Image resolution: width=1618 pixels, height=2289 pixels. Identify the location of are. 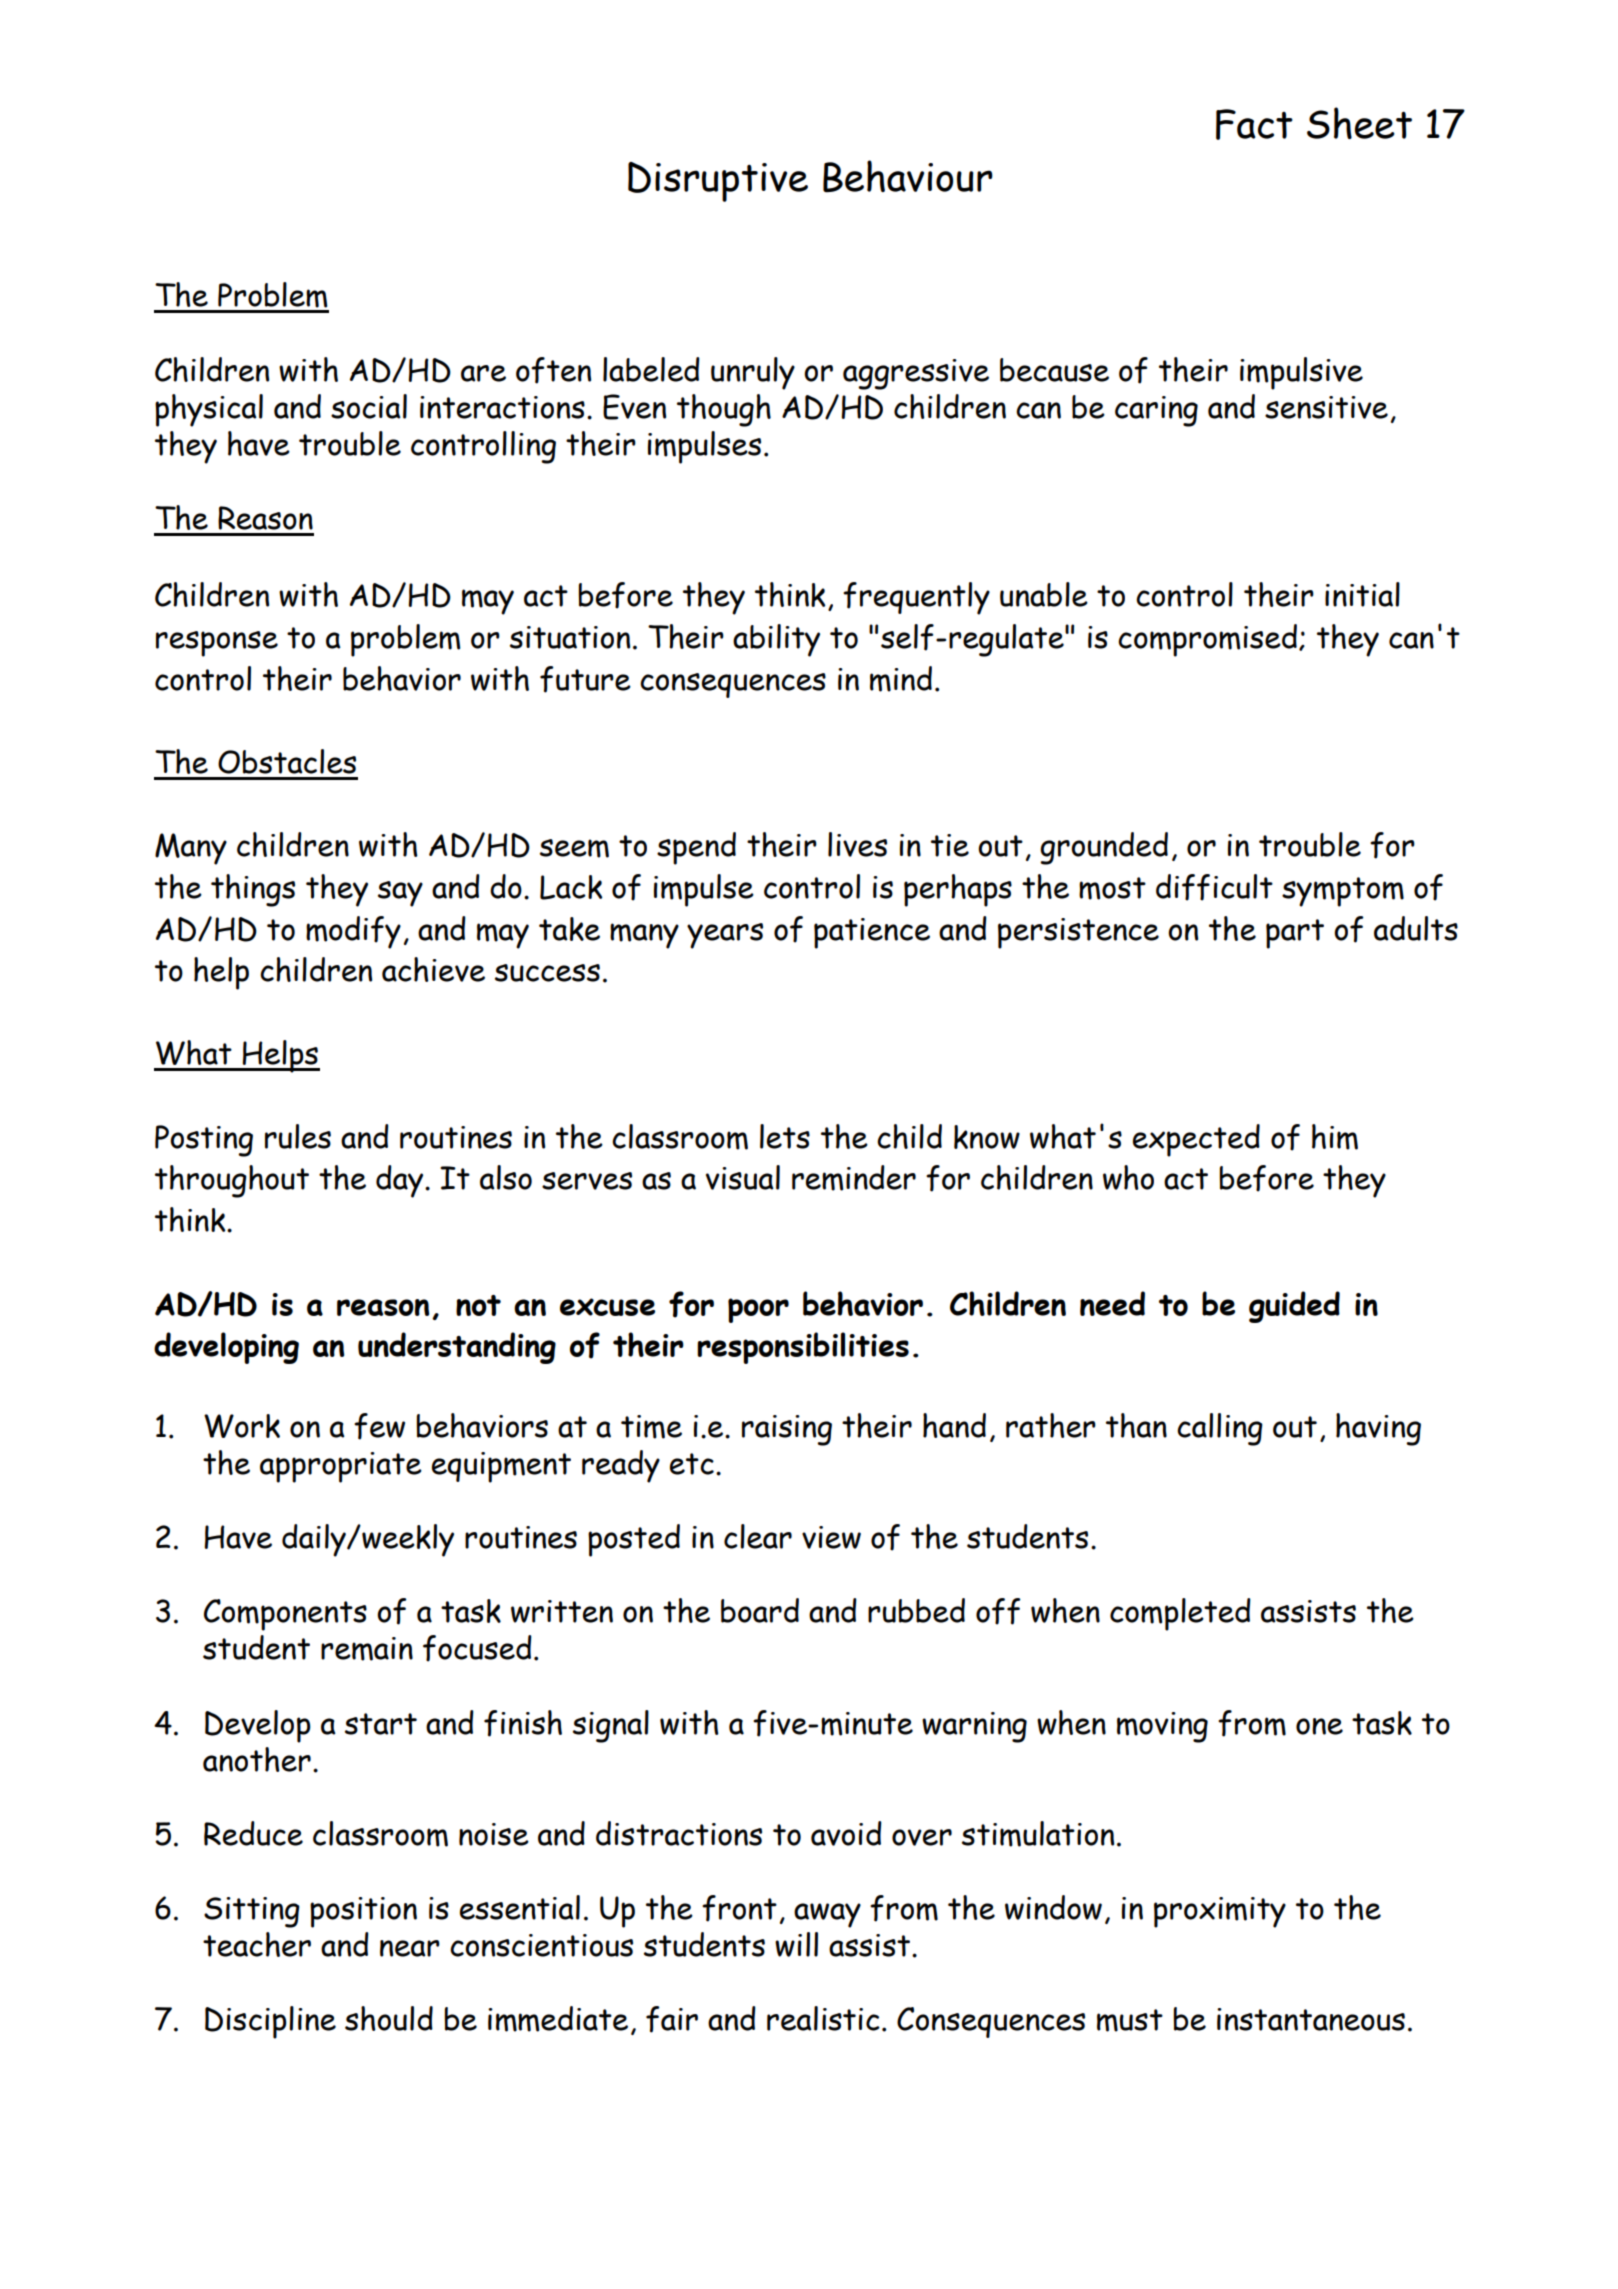
(483, 373).
